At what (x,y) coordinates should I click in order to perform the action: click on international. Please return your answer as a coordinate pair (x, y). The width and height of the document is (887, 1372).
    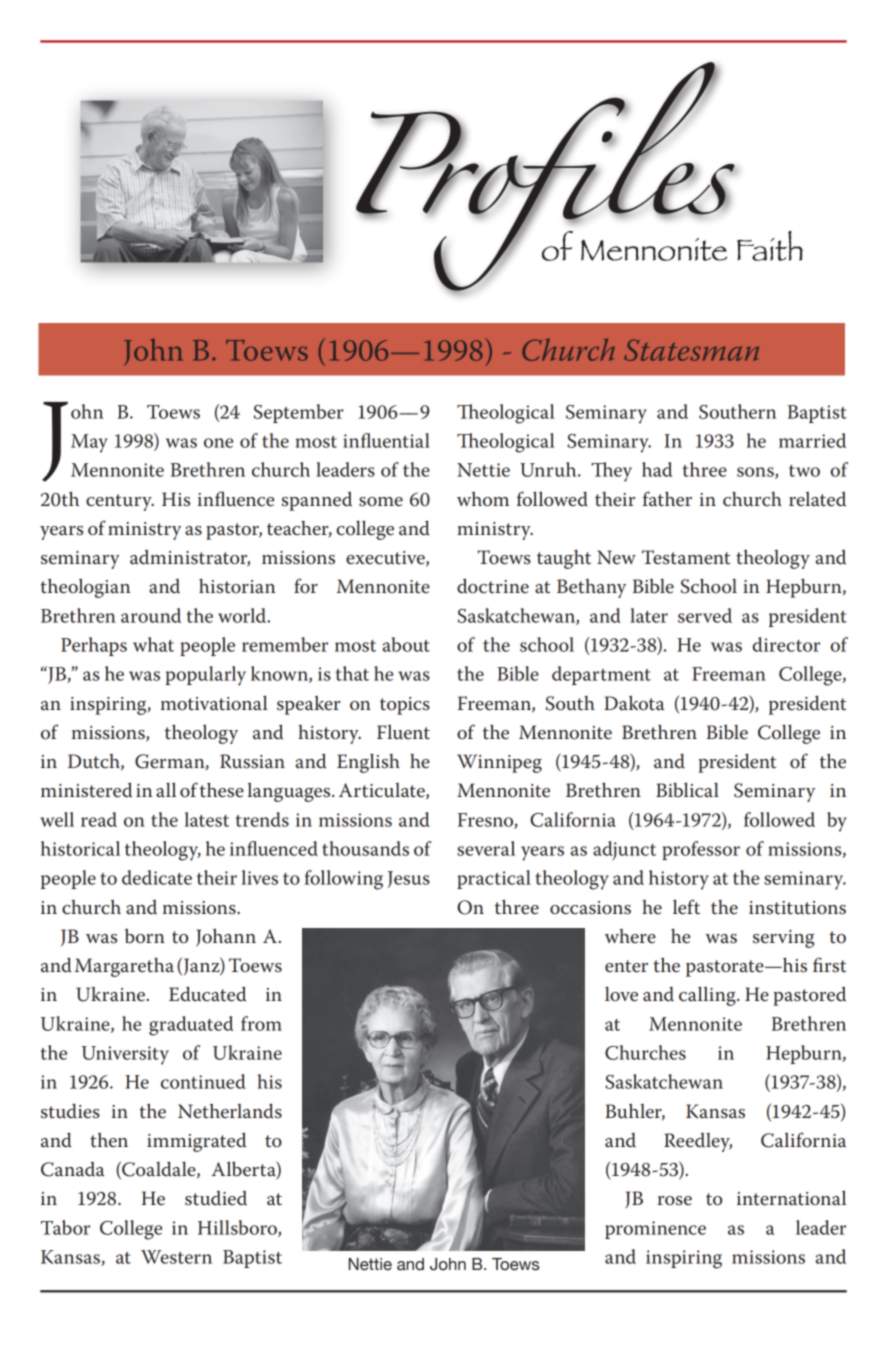
    Looking at the image, I should click on (791, 1198).
